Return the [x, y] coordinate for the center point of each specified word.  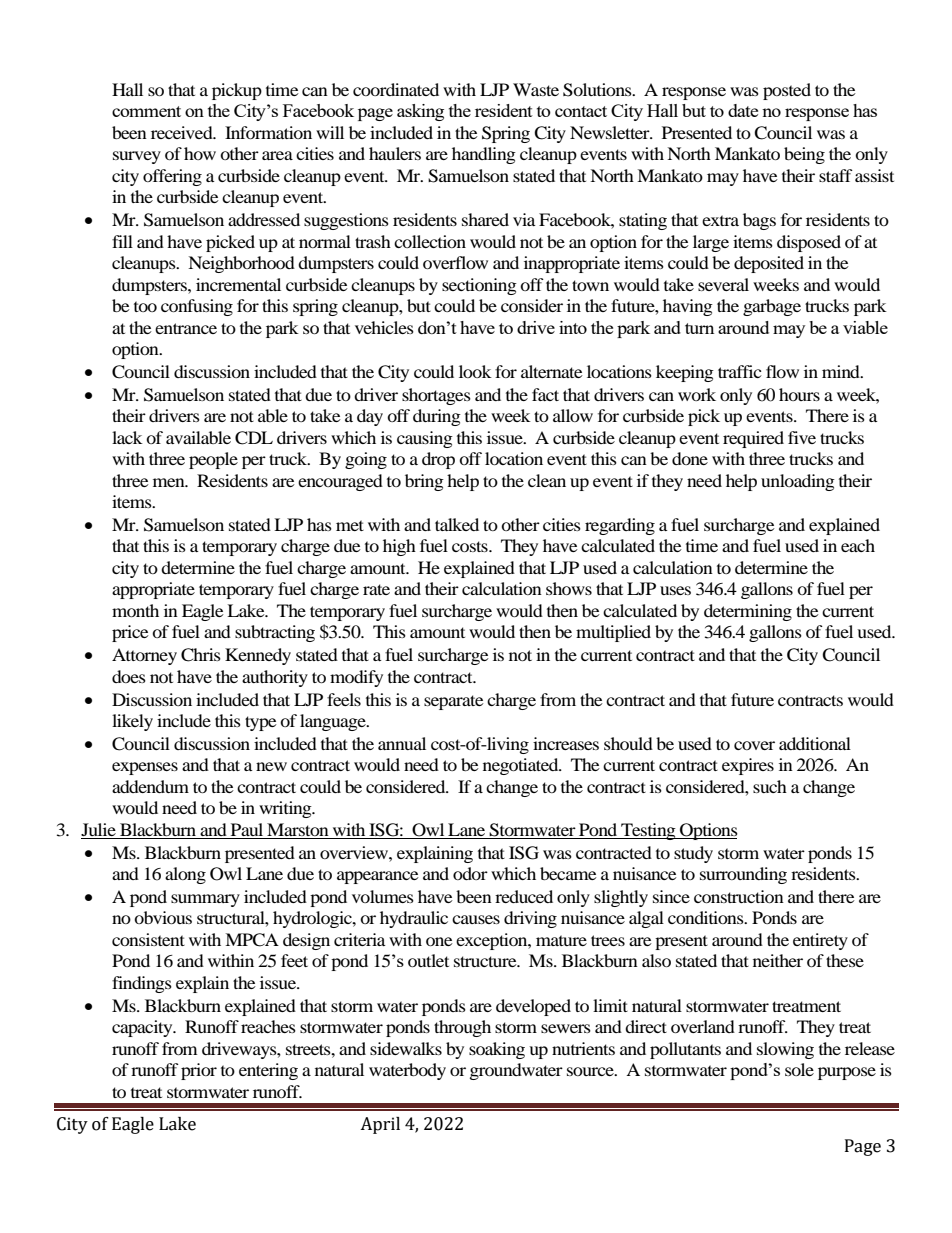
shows [569, 588]
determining [748, 612]
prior [199, 1071]
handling [484, 155]
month [135, 610]
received [183, 132]
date [743, 110]
